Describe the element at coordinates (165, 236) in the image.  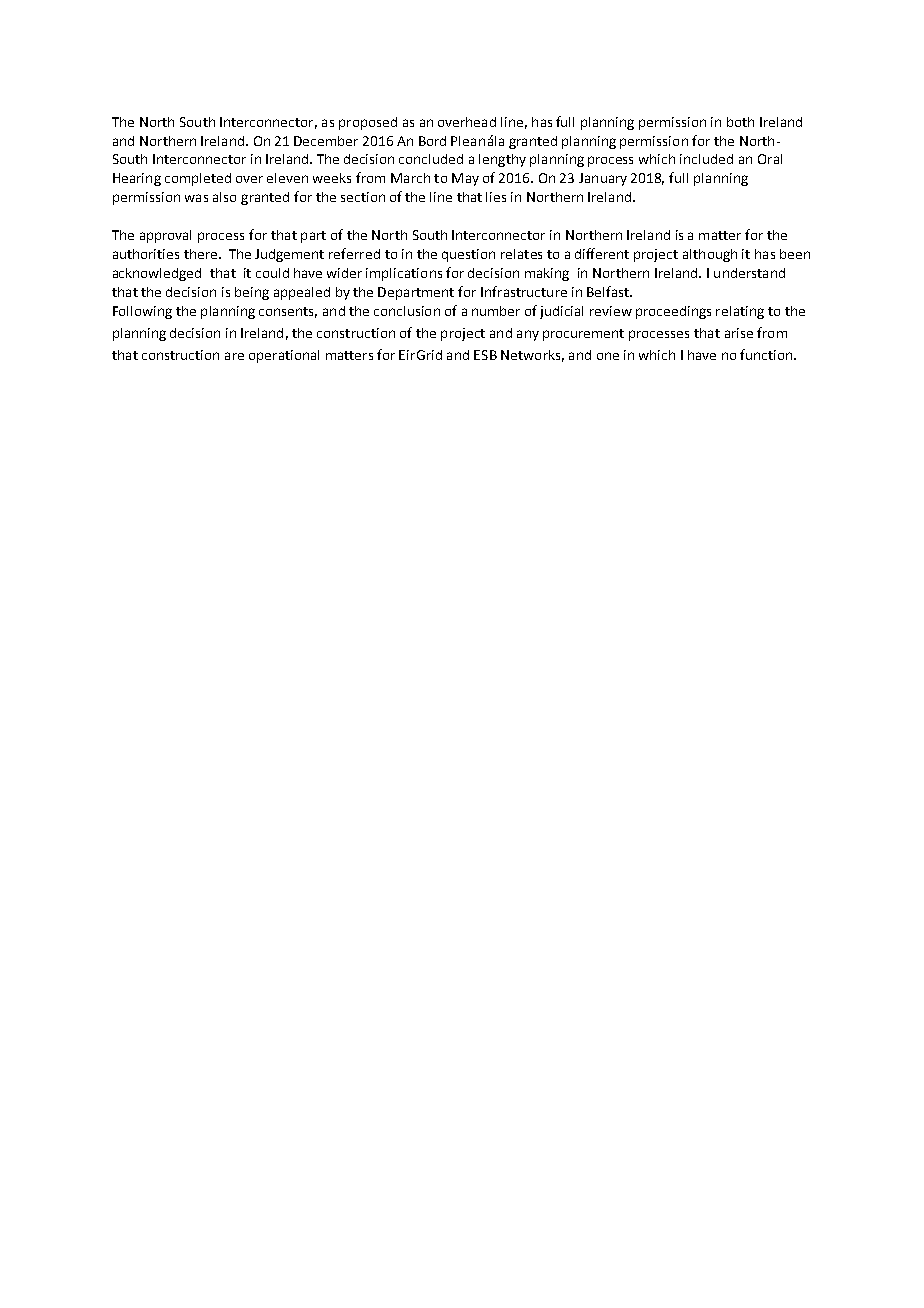
I see `approval` at that location.
